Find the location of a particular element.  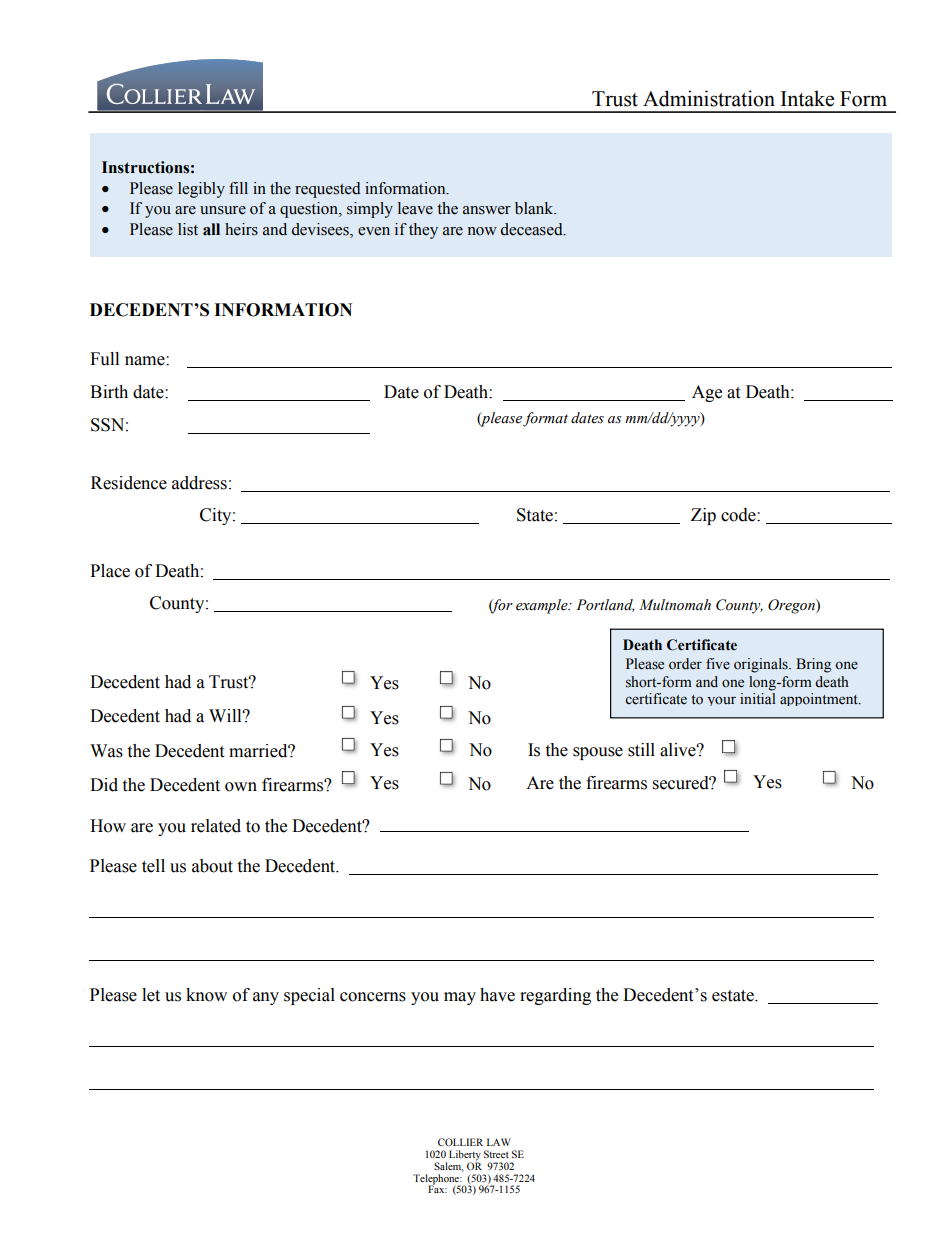

fill is located at coordinates (238, 188).
